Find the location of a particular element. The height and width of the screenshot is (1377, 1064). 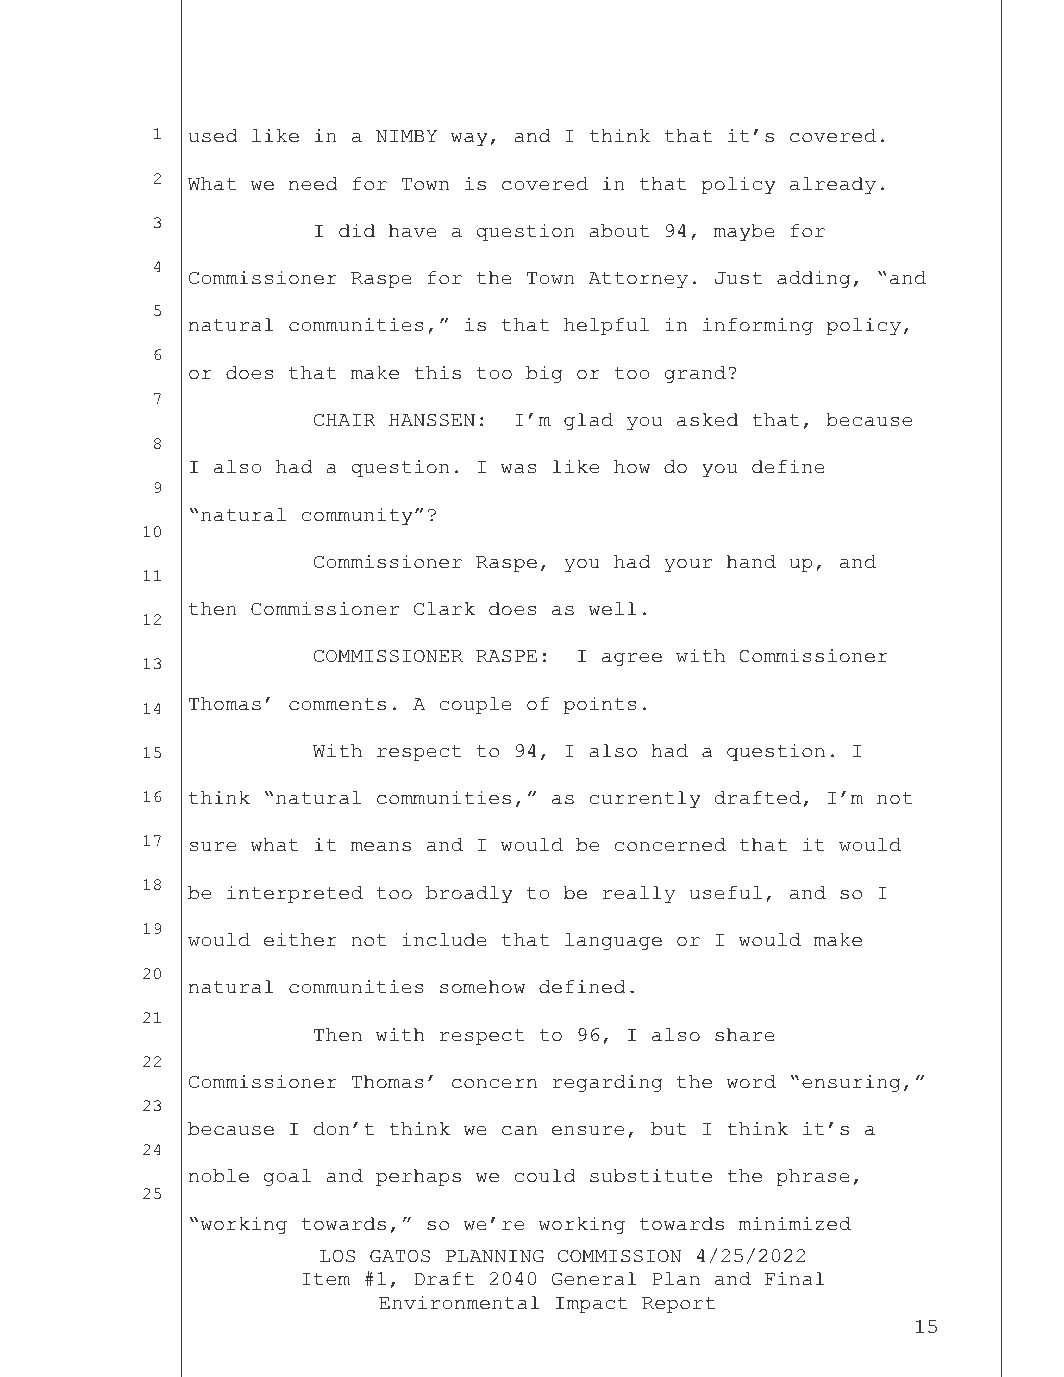

way is located at coordinates (469, 139).
